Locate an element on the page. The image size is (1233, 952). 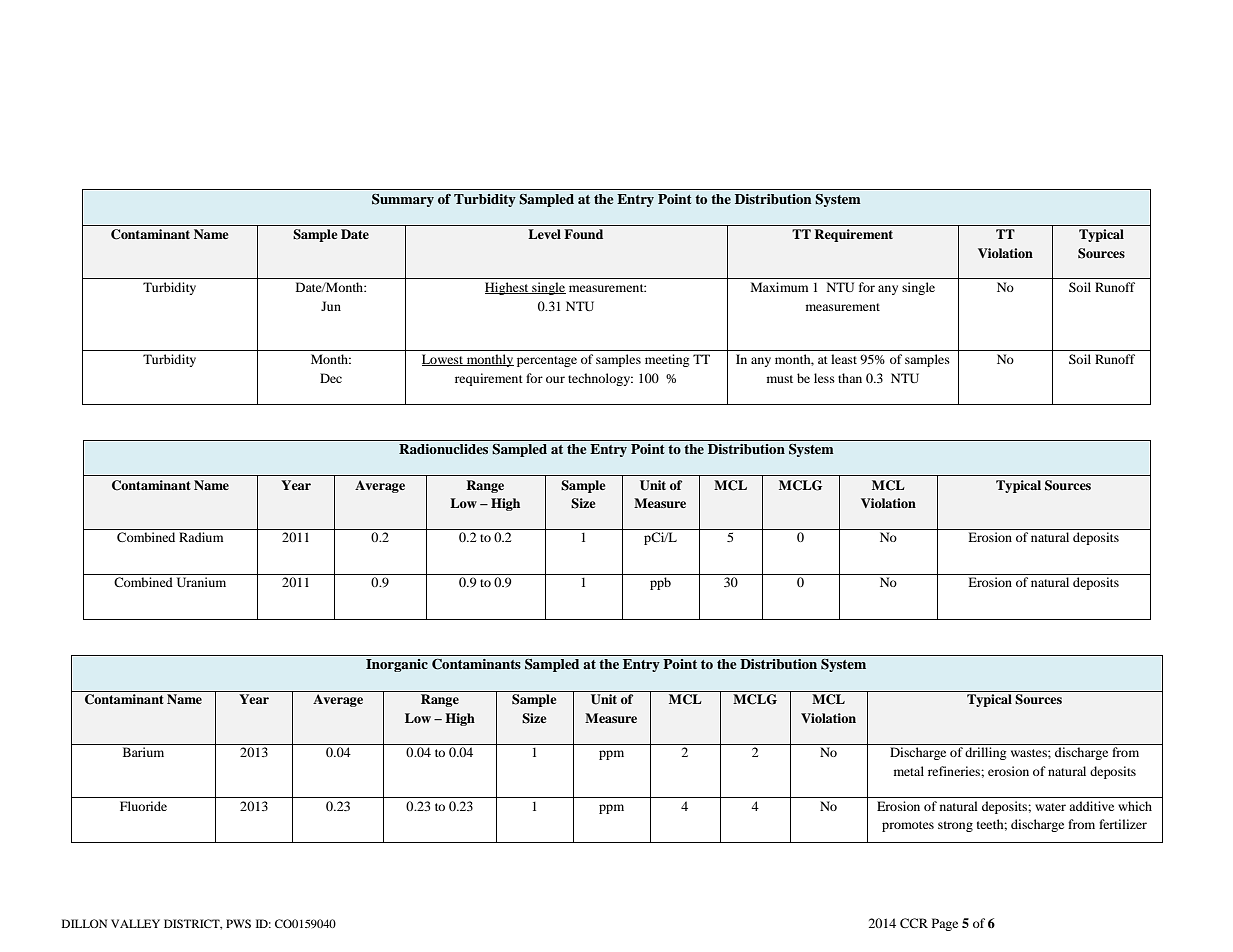
Found is located at coordinates (583, 234).
